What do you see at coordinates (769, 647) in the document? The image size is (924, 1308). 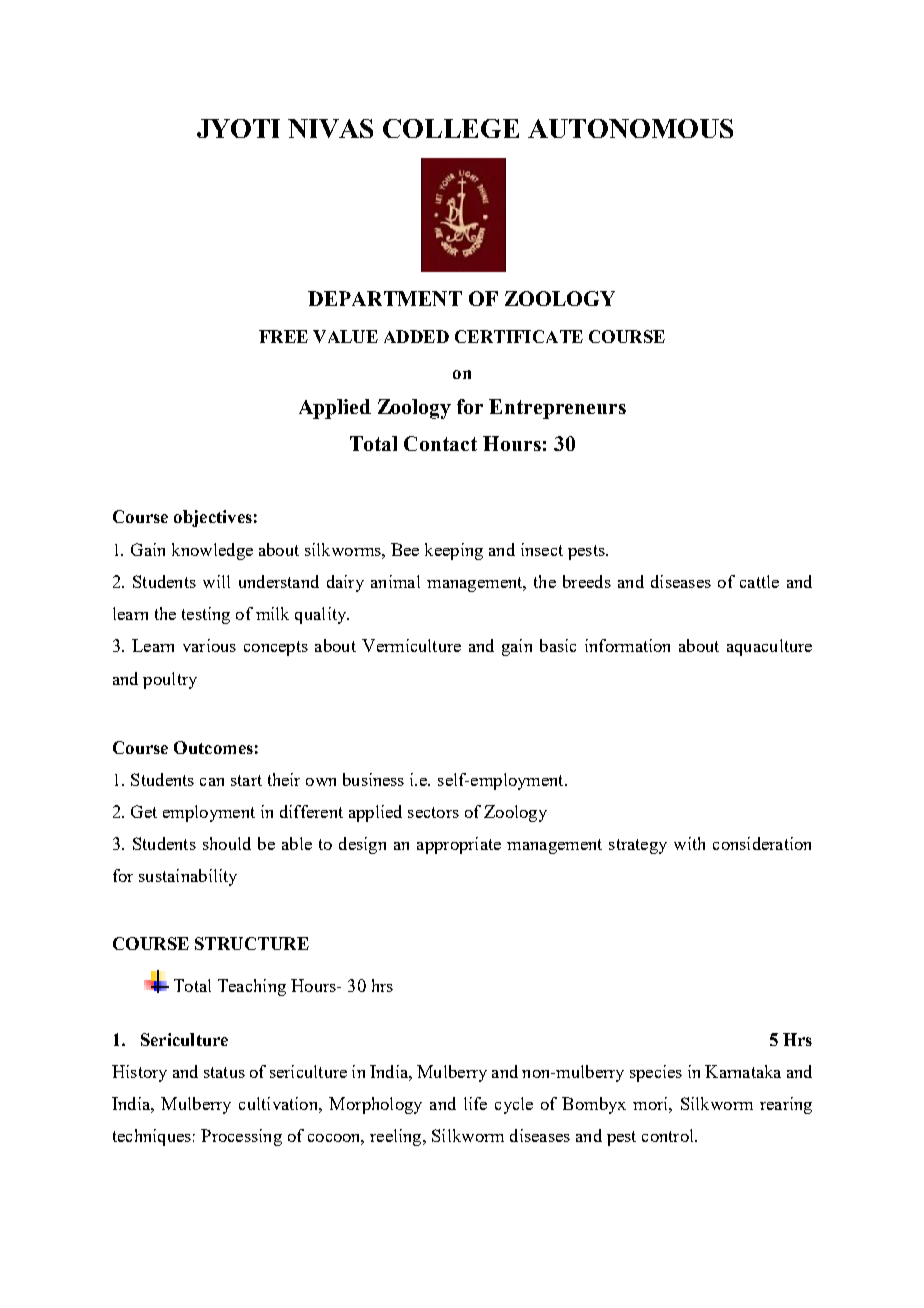 I see `aquaculture` at bounding box center [769, 647].
